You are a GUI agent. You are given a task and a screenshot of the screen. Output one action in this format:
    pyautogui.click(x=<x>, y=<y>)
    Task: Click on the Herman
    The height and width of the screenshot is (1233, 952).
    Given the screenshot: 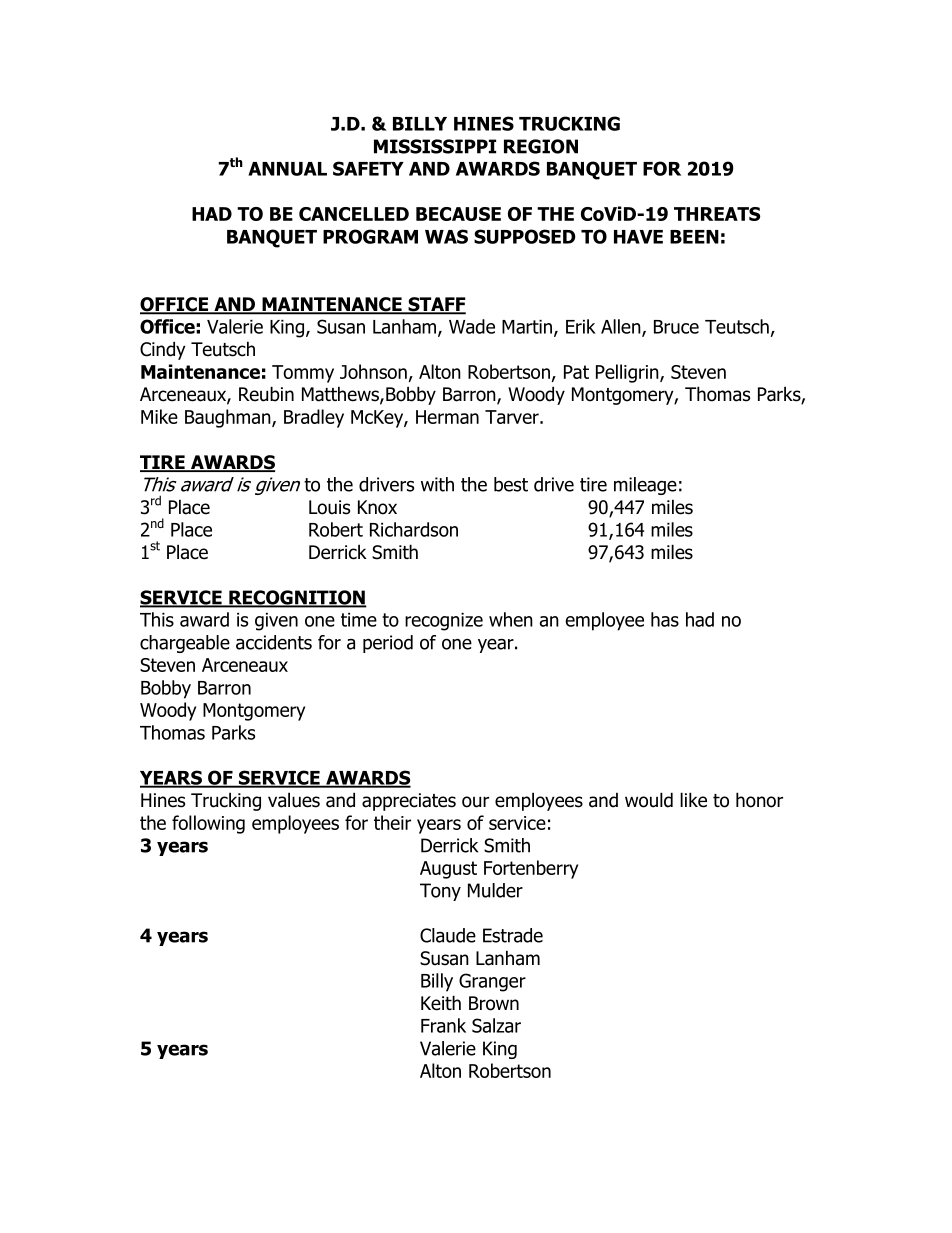 What is the action you would take?
    pyautogui.click(x=447, y=417)
